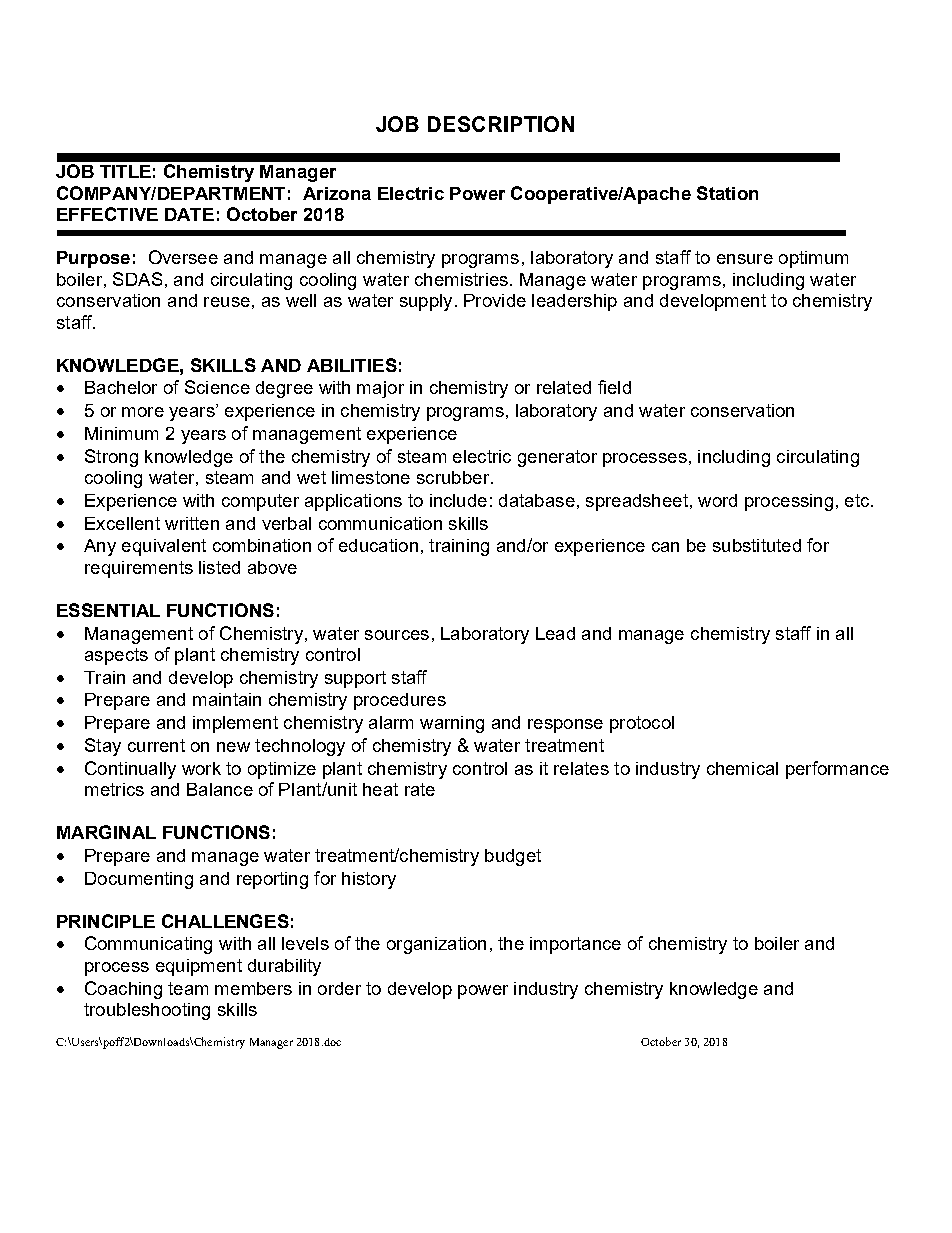 This page has width=952, height=1233. I want to click on equipment, so click(199, 967).
